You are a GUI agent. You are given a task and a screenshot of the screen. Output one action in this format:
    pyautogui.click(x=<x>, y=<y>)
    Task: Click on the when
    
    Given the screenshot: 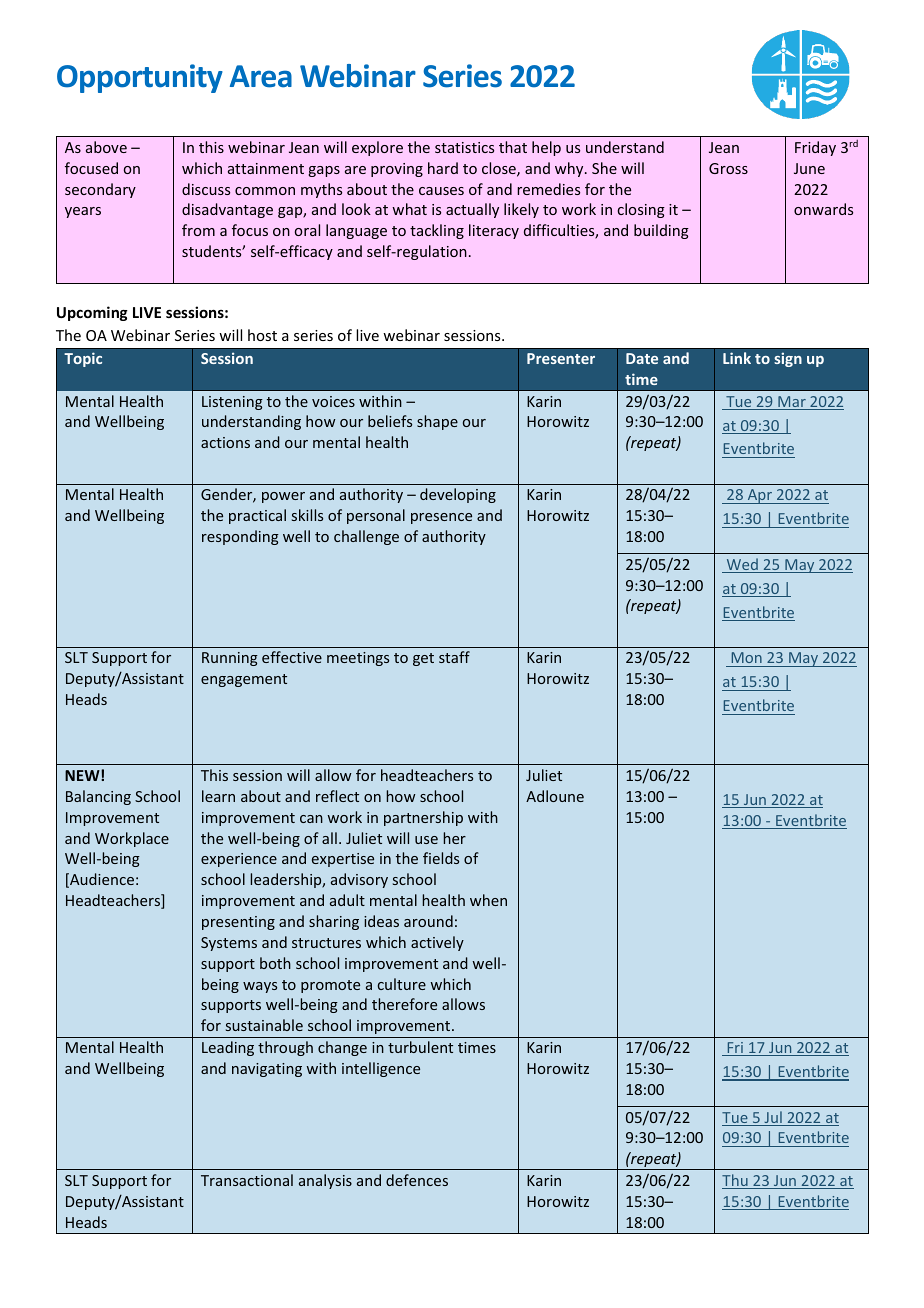 What is the action you would take?
    pyautogui.click(x=488, y=900)
